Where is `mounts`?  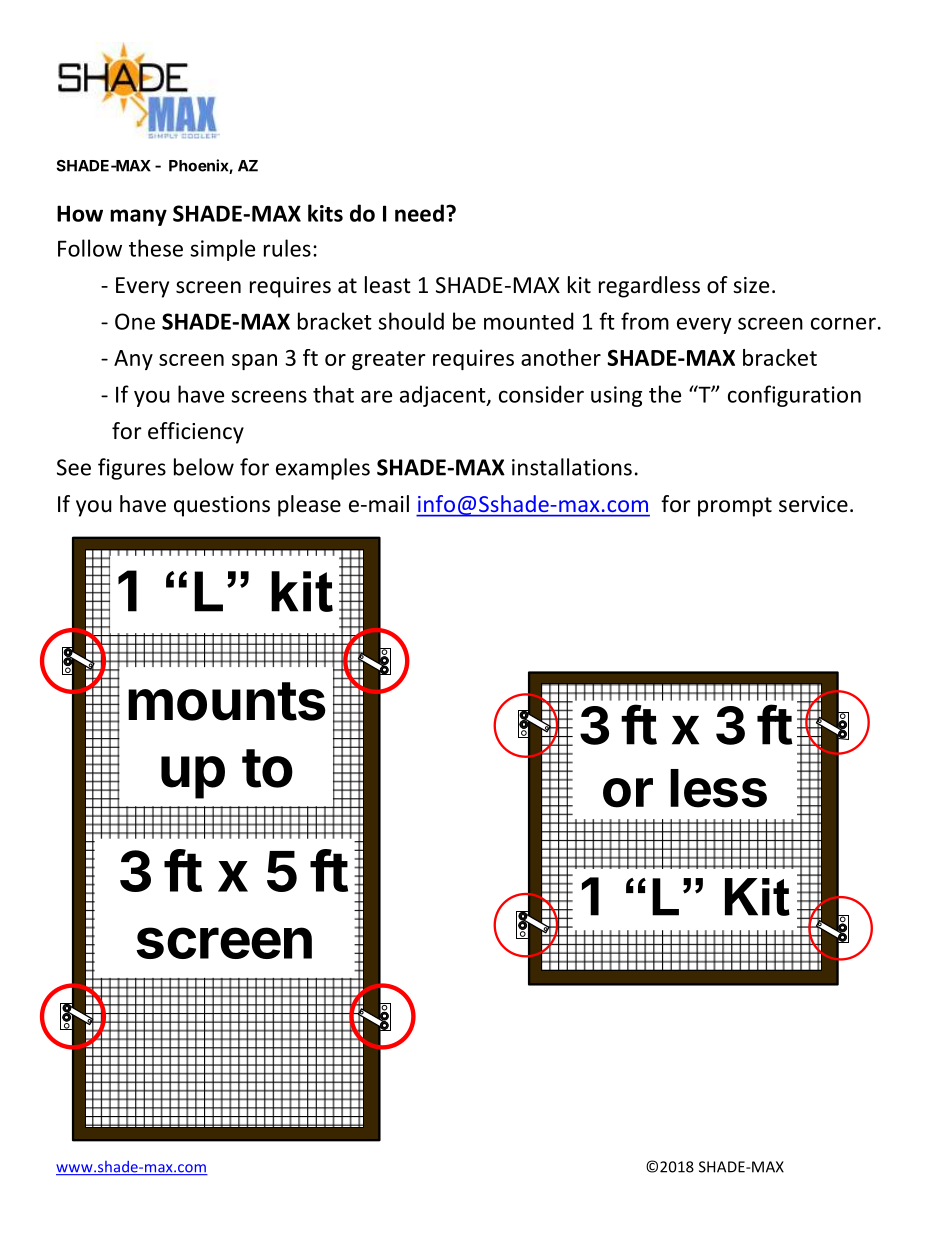
mounts is located at coordinates (227, 701).
